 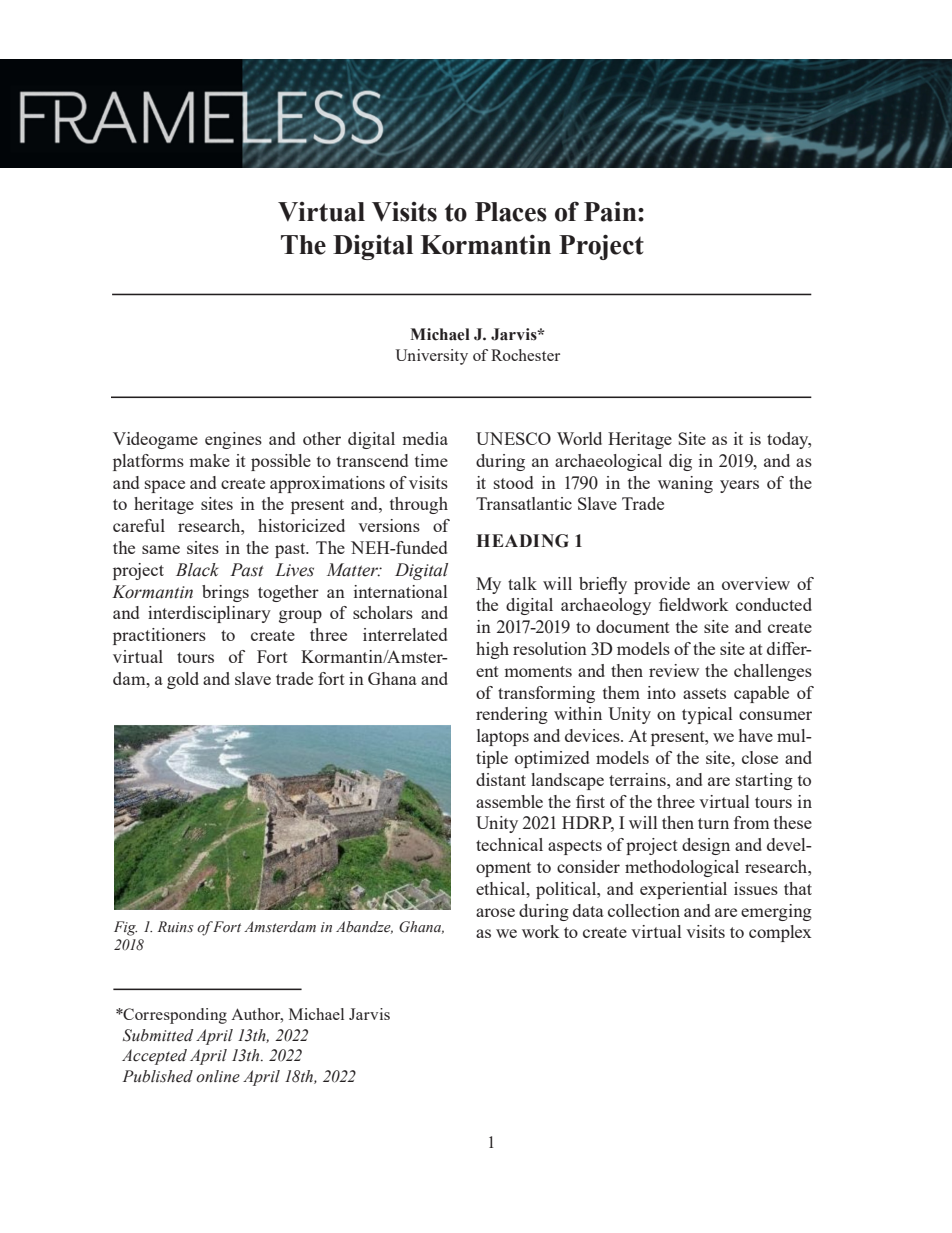 What do you see at coordinates (511, 212) in the screenshot?
I see `Places` at bounding box center [511, 212].
